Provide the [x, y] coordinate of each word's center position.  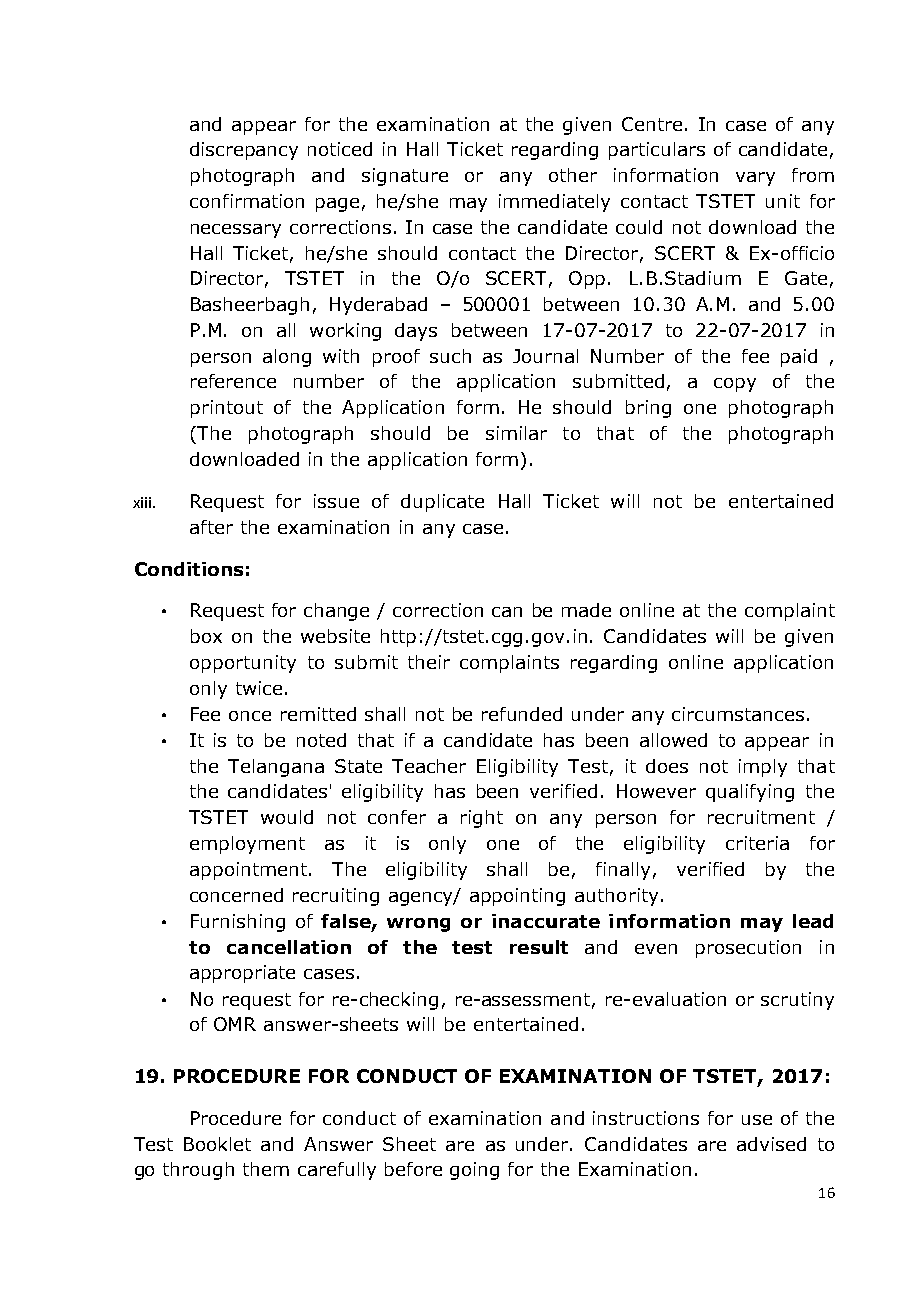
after [211, 527]
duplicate [442, 503]
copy [735, 385]
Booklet [217, 1144]
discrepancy [244, 151]
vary [755, 179]
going [474, 1171]
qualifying [750, 793]
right [482, 819]
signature [405, 177]
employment [247, 845]
